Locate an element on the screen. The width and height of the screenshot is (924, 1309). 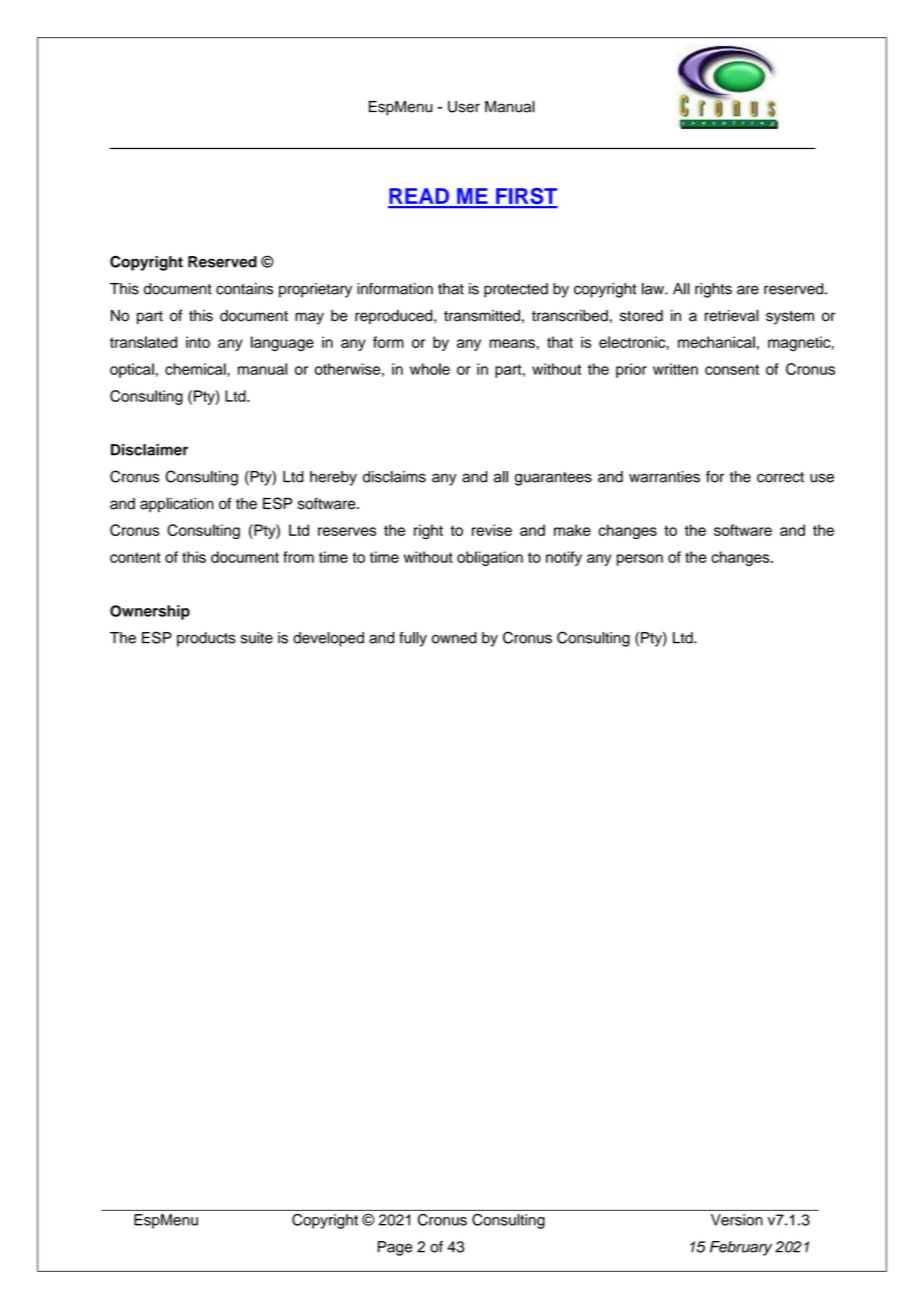
law is located at coordinates (654, 289).
